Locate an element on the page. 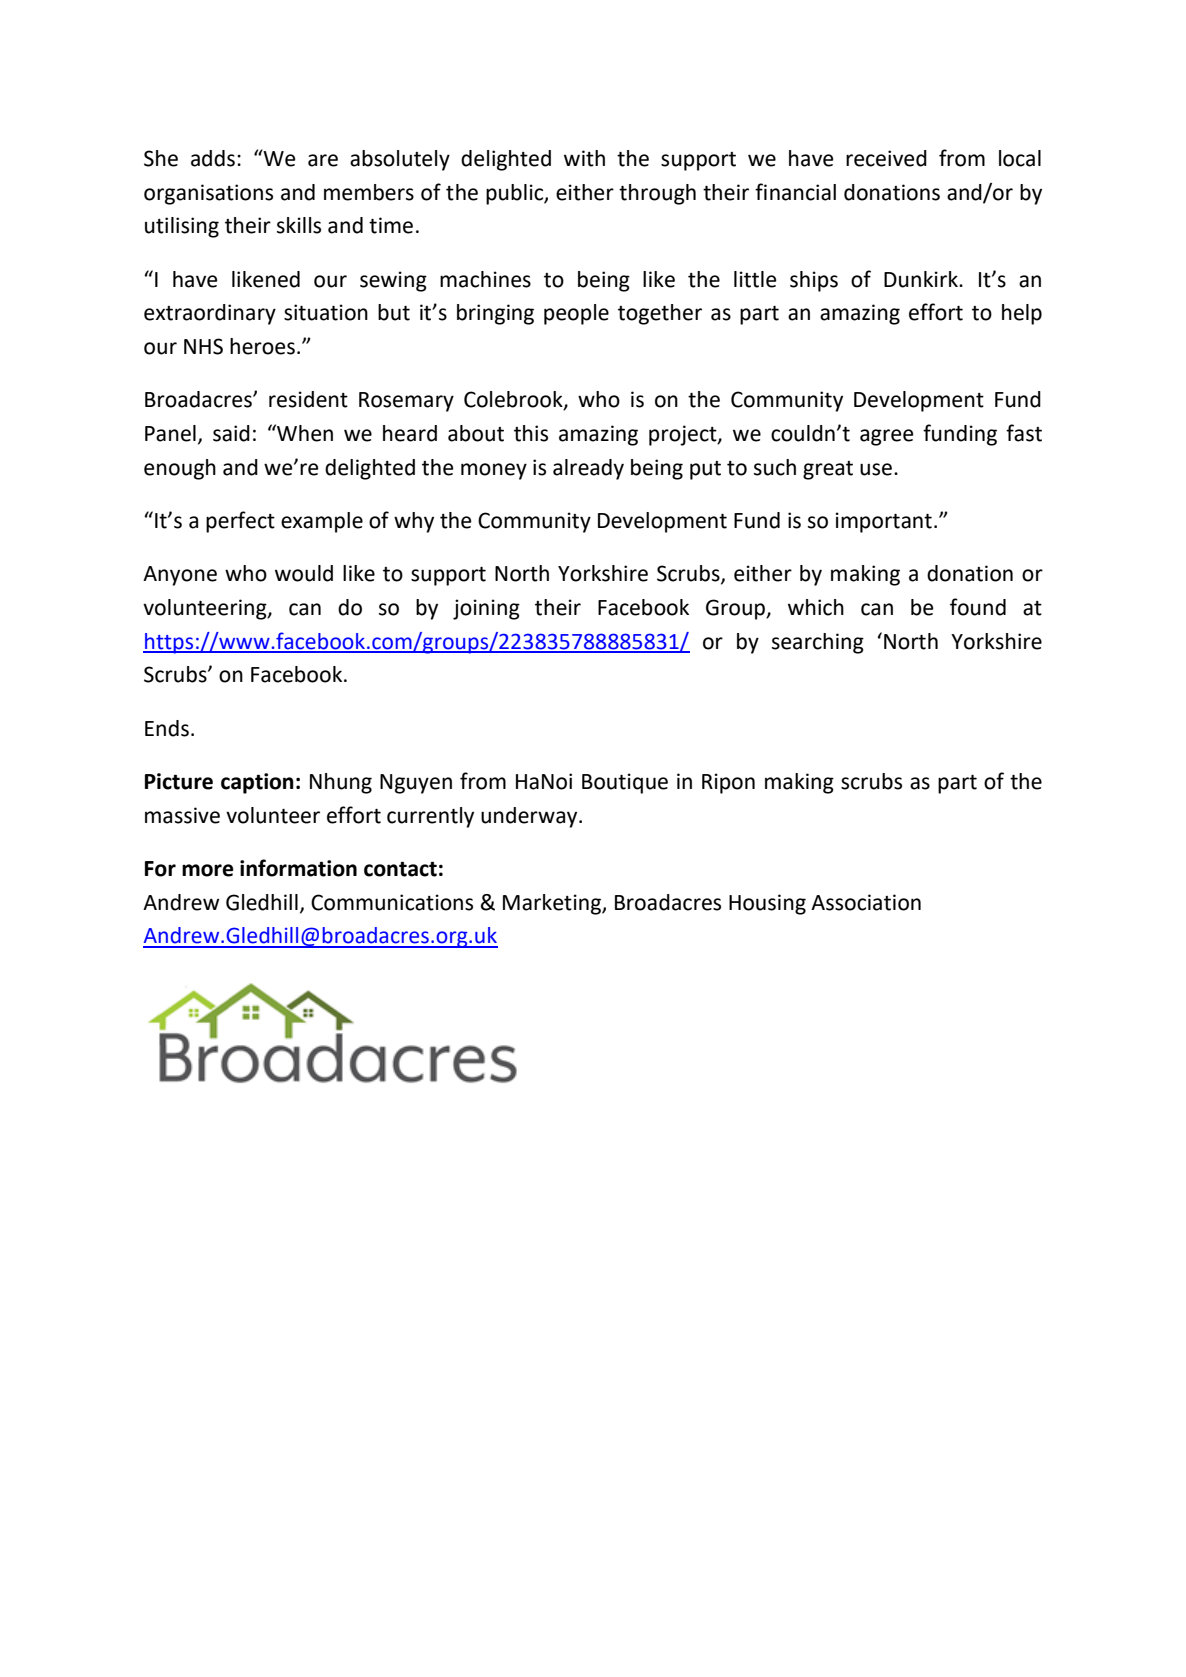 This image has width=1186, height=1677. information is located at coordinates (298, 868).
